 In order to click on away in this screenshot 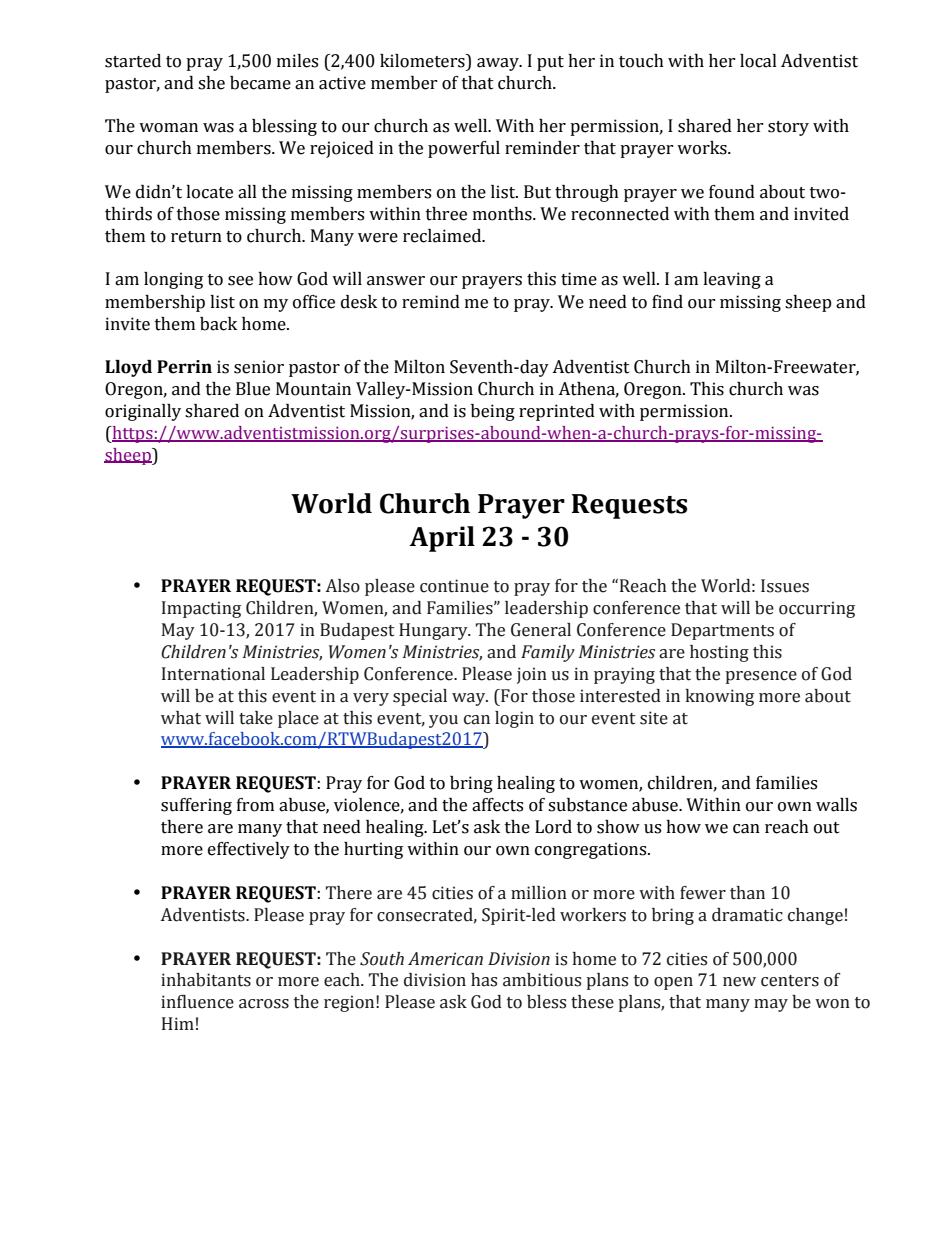, I will do `click(499, 64)`.
